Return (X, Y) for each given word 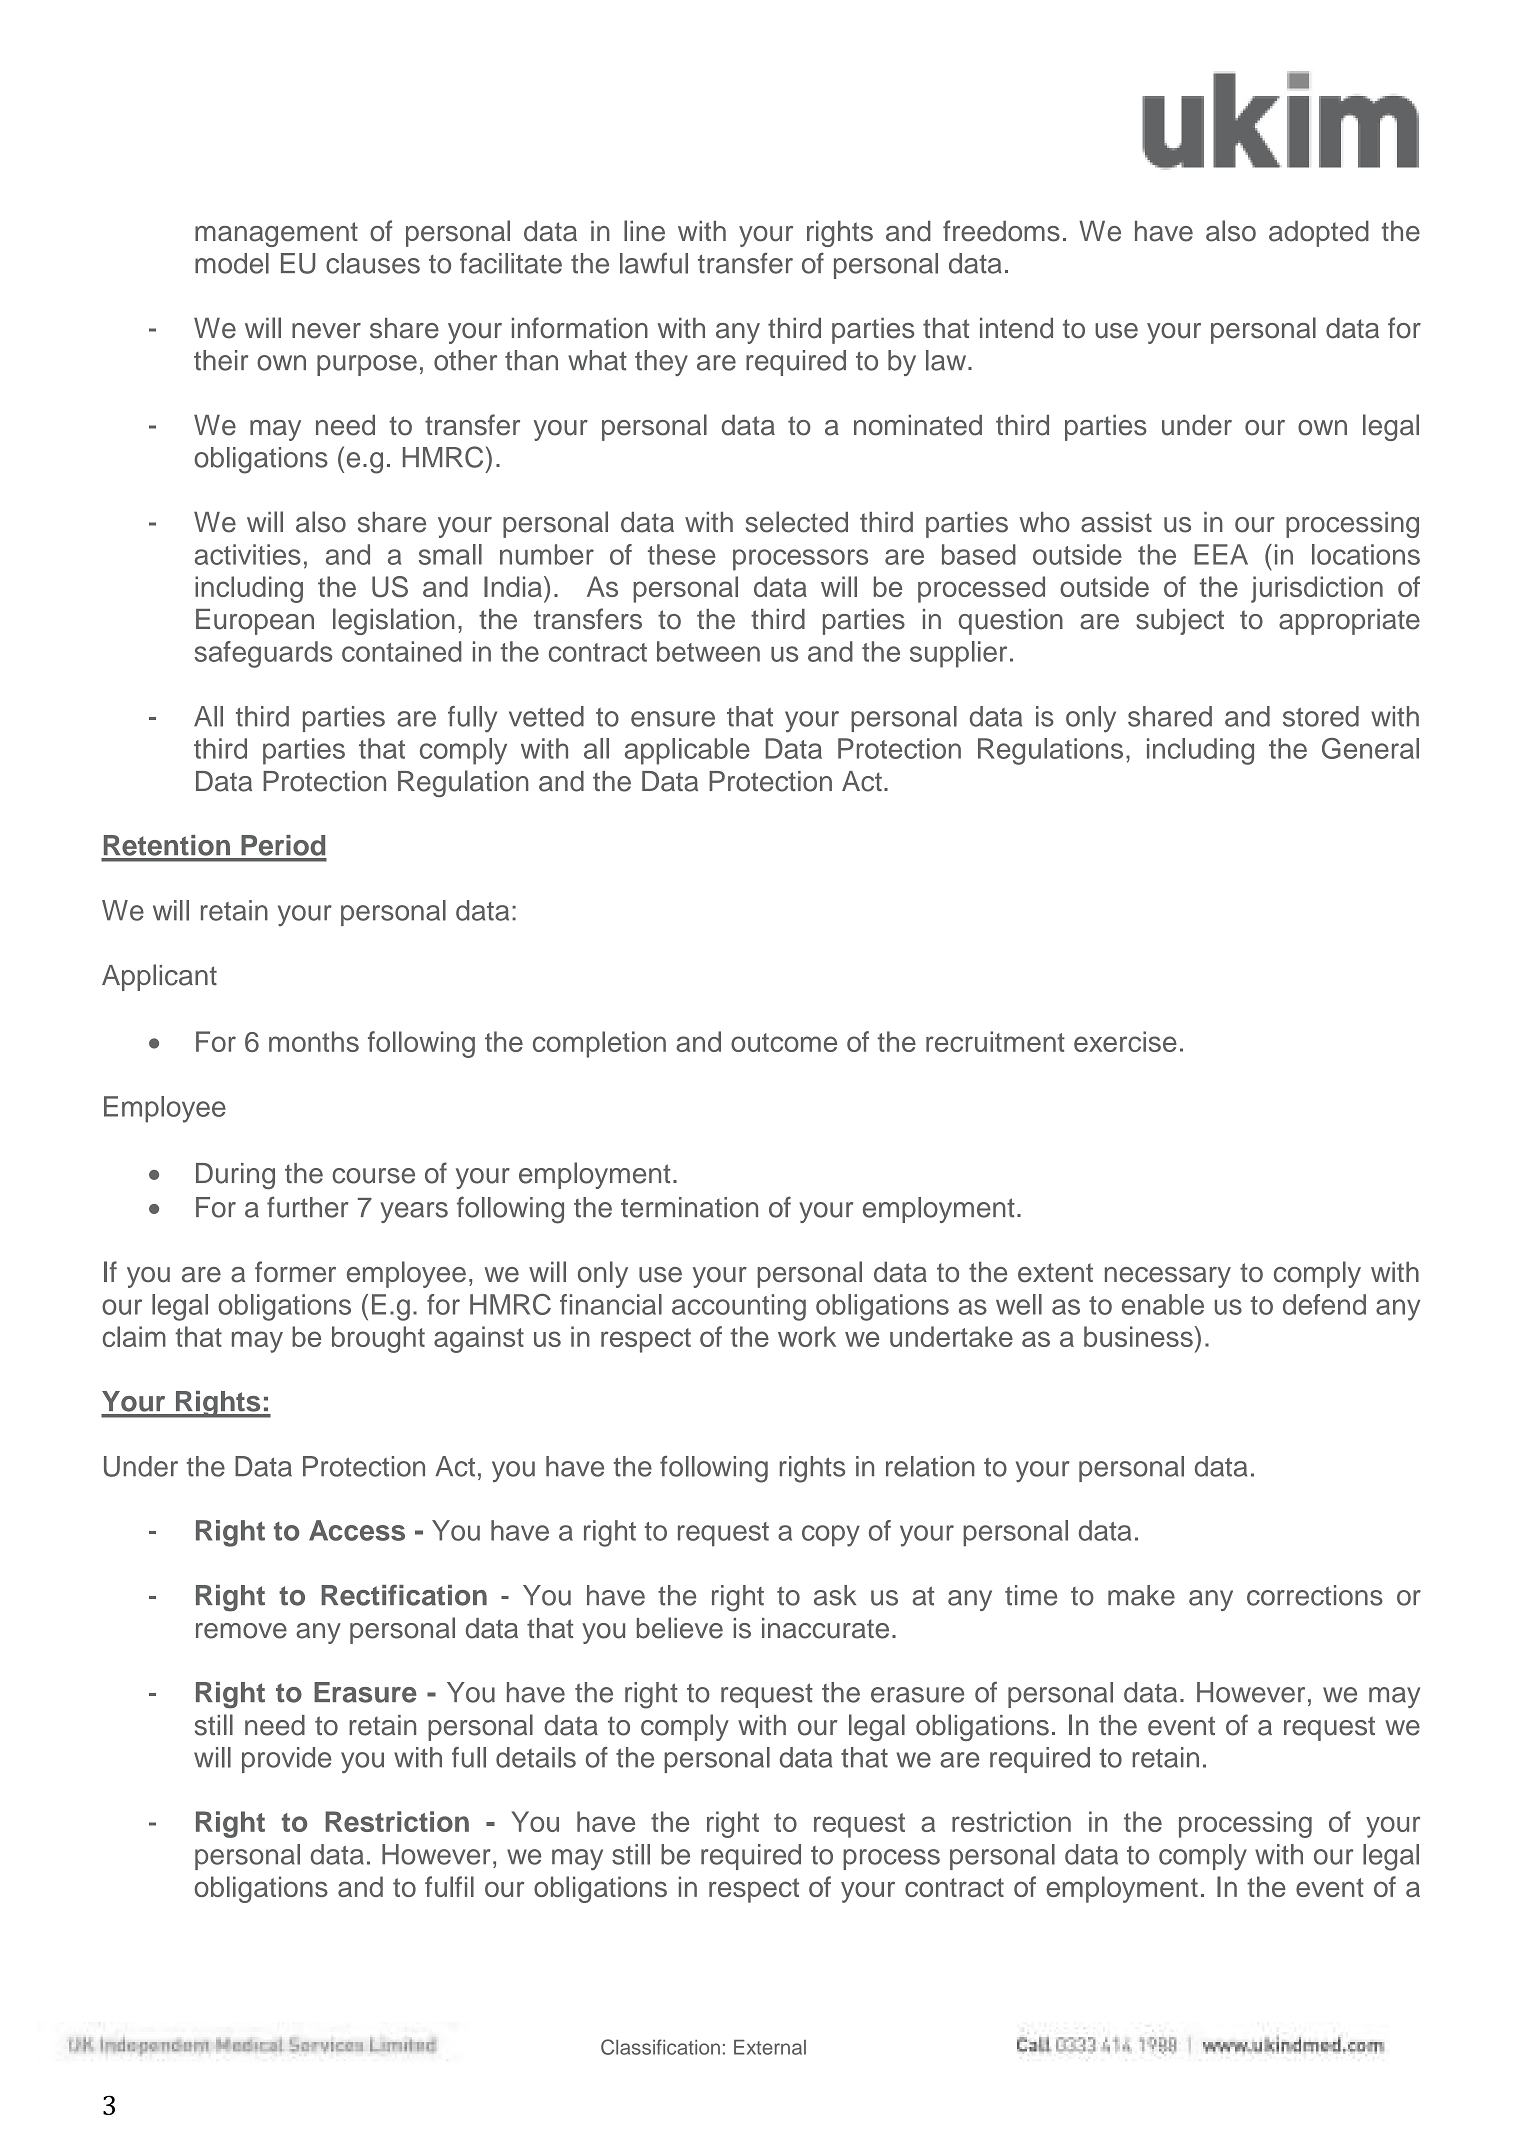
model (232, 263)
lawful (654, 263)
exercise (1125, 1041)
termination (689, 1207)
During (235, 1176)
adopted (1319, 234)
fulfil (449, 1886)
